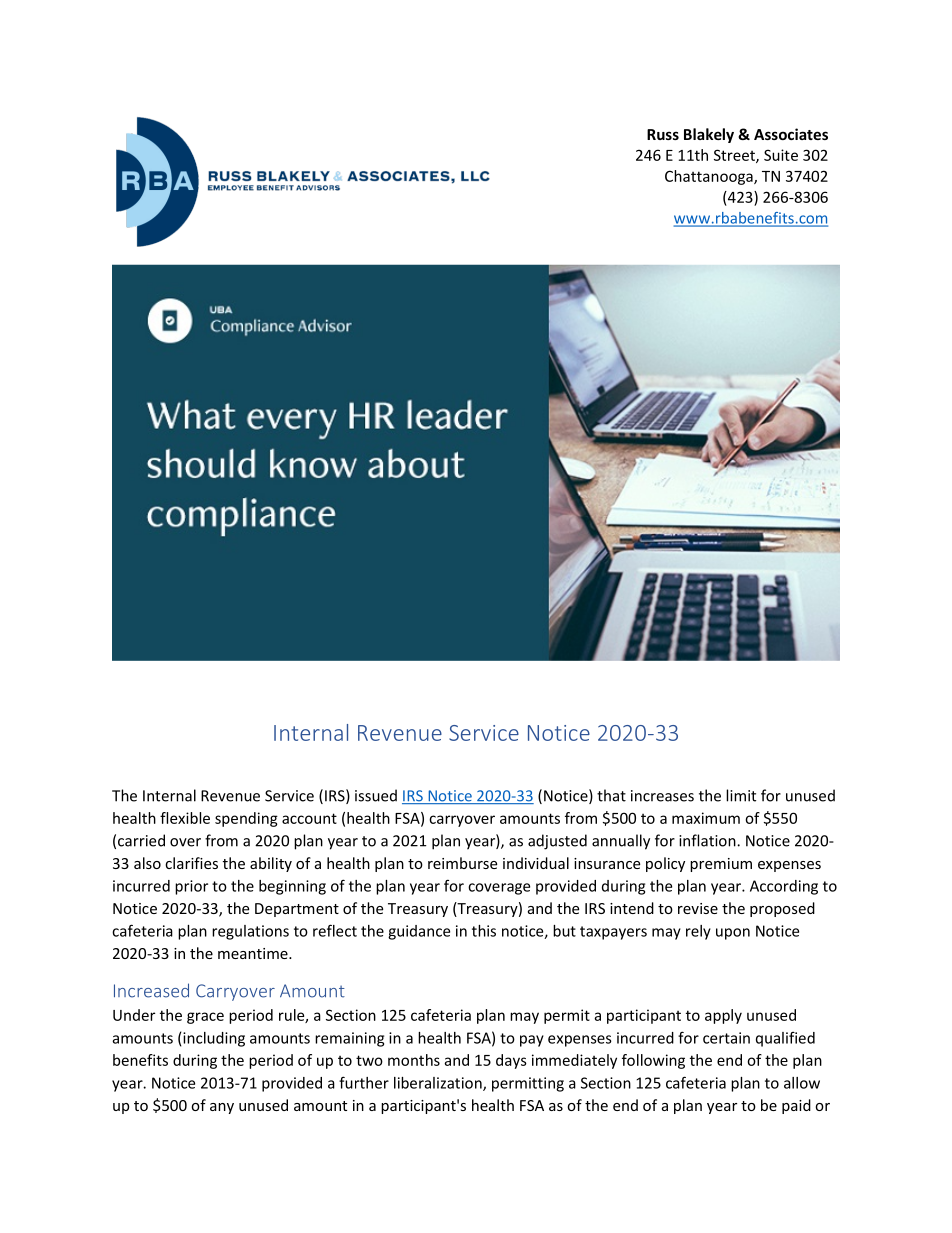 Image resolution: width=952 pixels, height=1233 pixels. What do you see at coordinates (741, 795) in the page?
I see `limit` at bounding box center [741, 795].
